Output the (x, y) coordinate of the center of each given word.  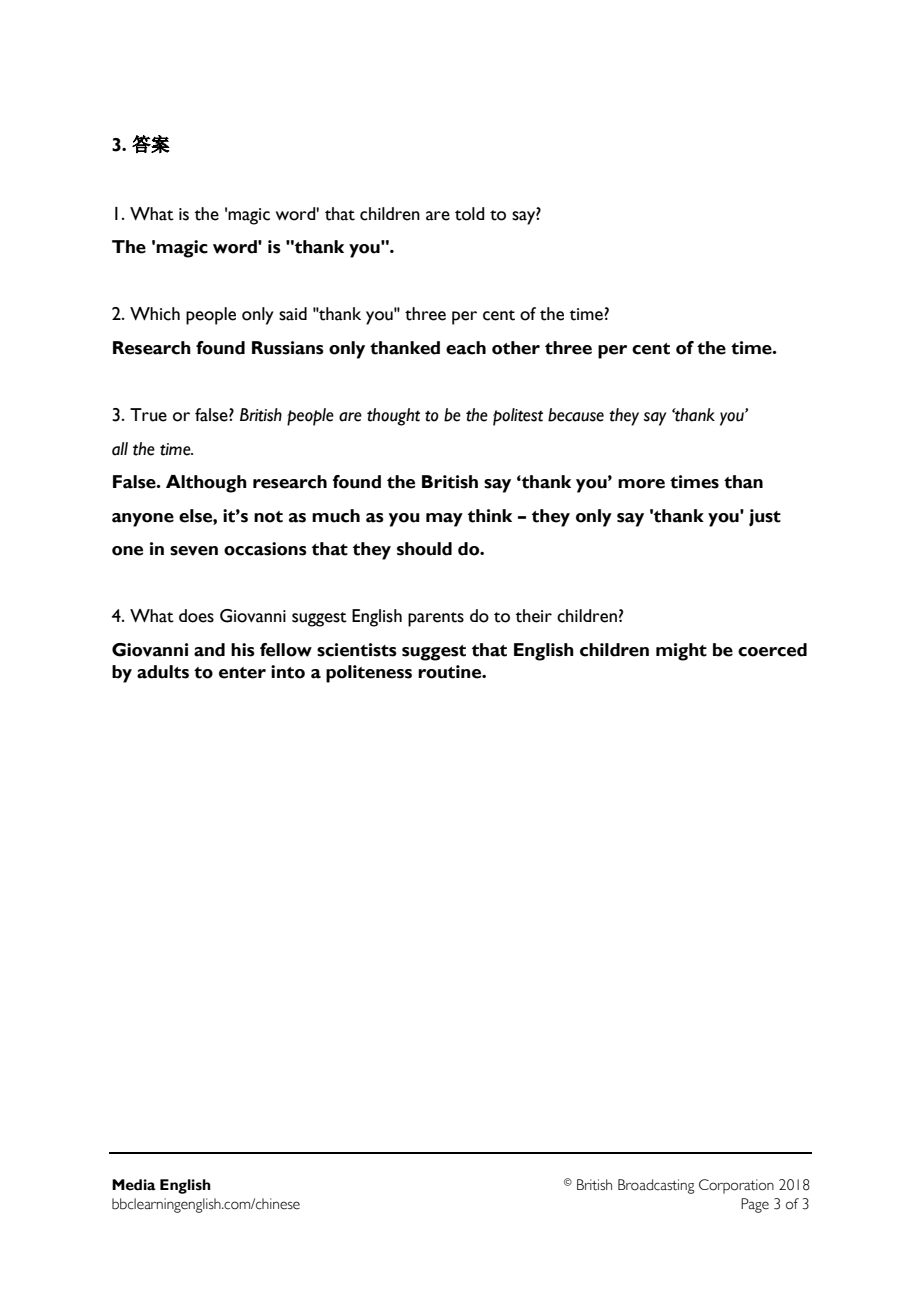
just (765, 518)
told (470, 214)
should (424, 549)
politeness (369, 674)
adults (163, 672)
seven (194, 551)
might (681, 652)
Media (134, 1185)
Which (155, 314)
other (516, 348)
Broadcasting (656, 1186)
